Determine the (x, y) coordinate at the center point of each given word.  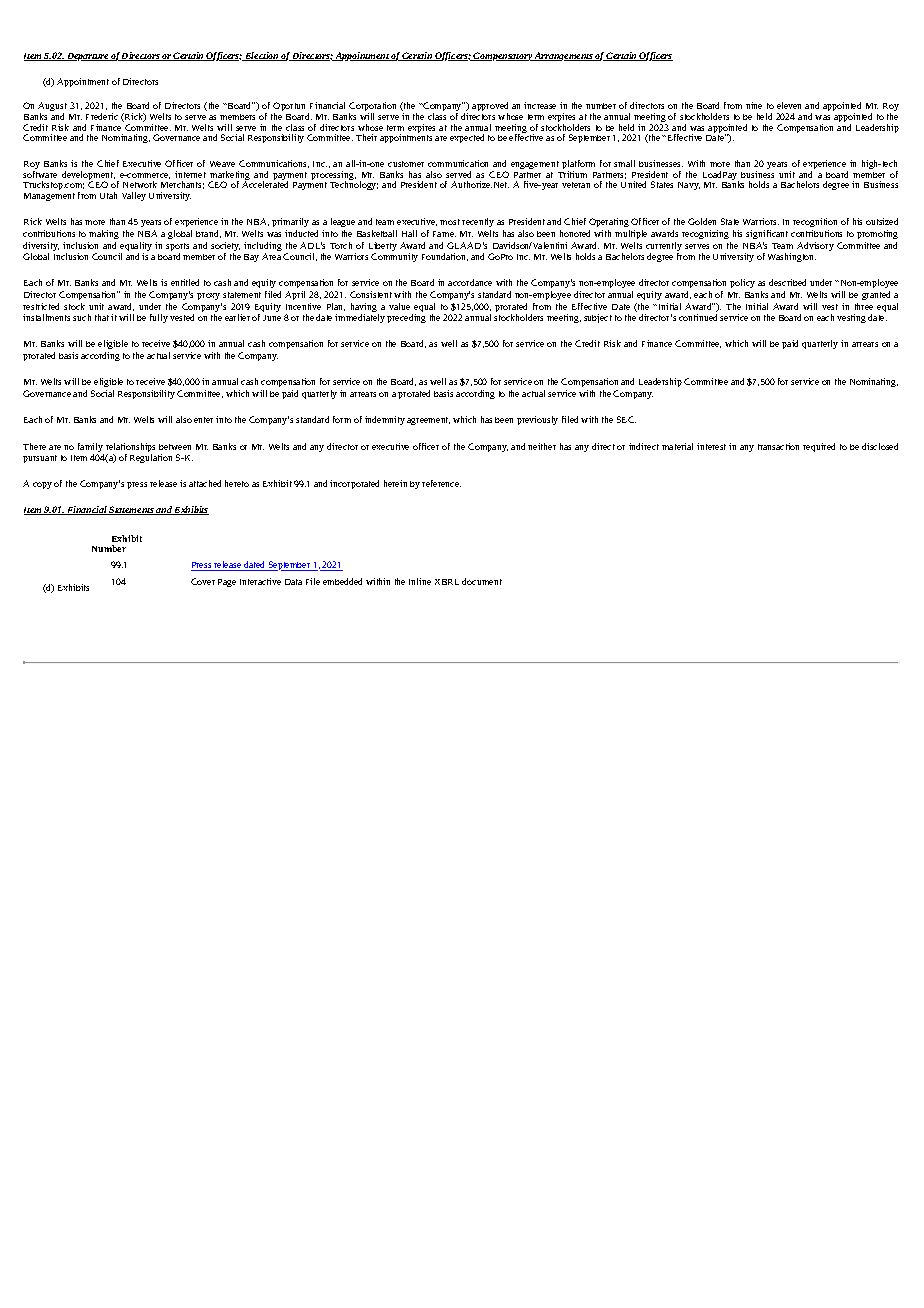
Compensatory (503, 56)
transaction (778, 446)
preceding (406, 318)
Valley (134, 196)
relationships (130, 449)
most (450, 222)
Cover (203, 581)
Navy (689, 186)
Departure (87, 57)
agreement (428, 421)
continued (698, 317)
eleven (789, 105)
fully (159, 318)
